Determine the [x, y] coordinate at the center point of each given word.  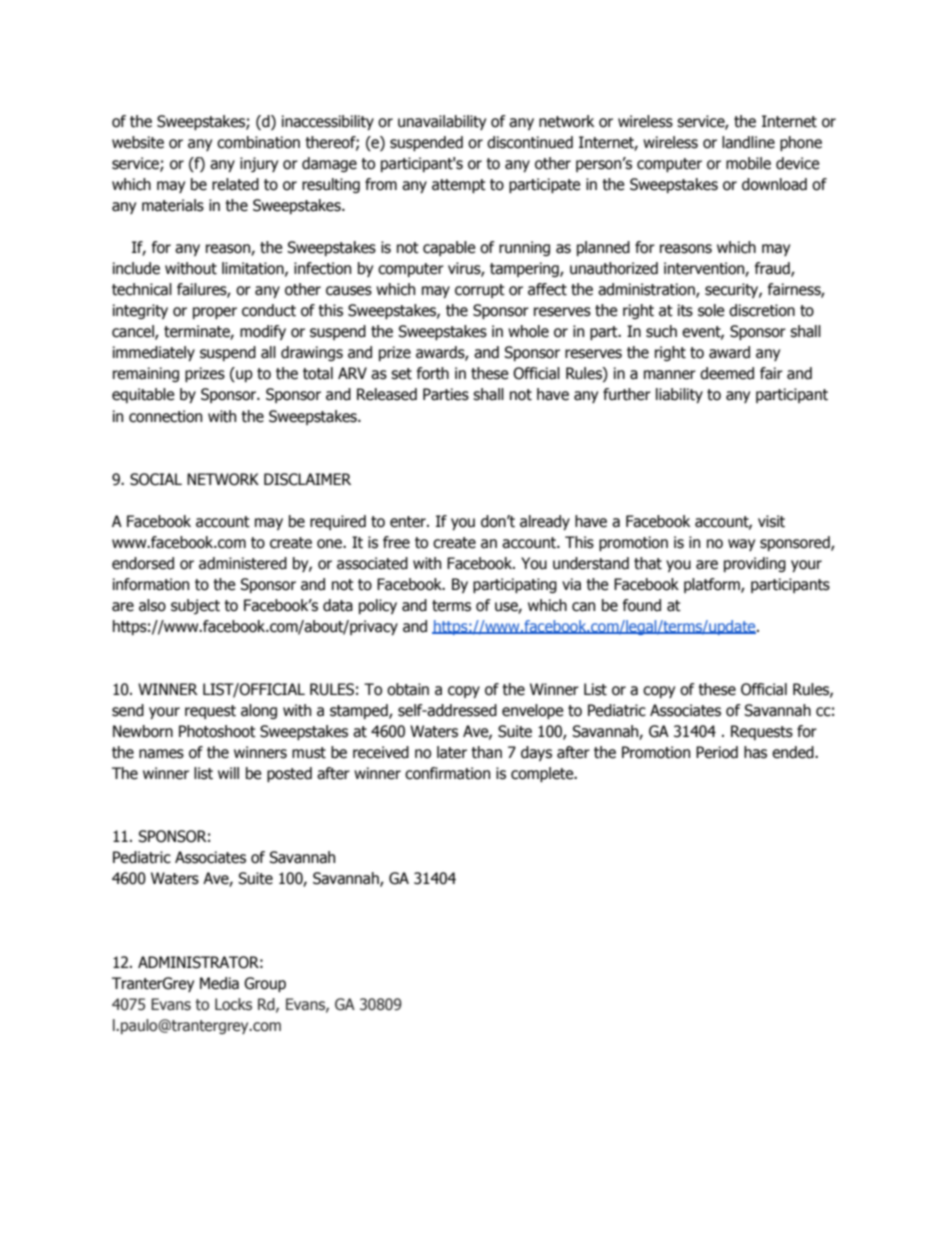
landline [748, 142]
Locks [233, 1004]
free [396, 542]
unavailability [442, 122]
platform [713, 585]
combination [258, 142]
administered [243, 563]
